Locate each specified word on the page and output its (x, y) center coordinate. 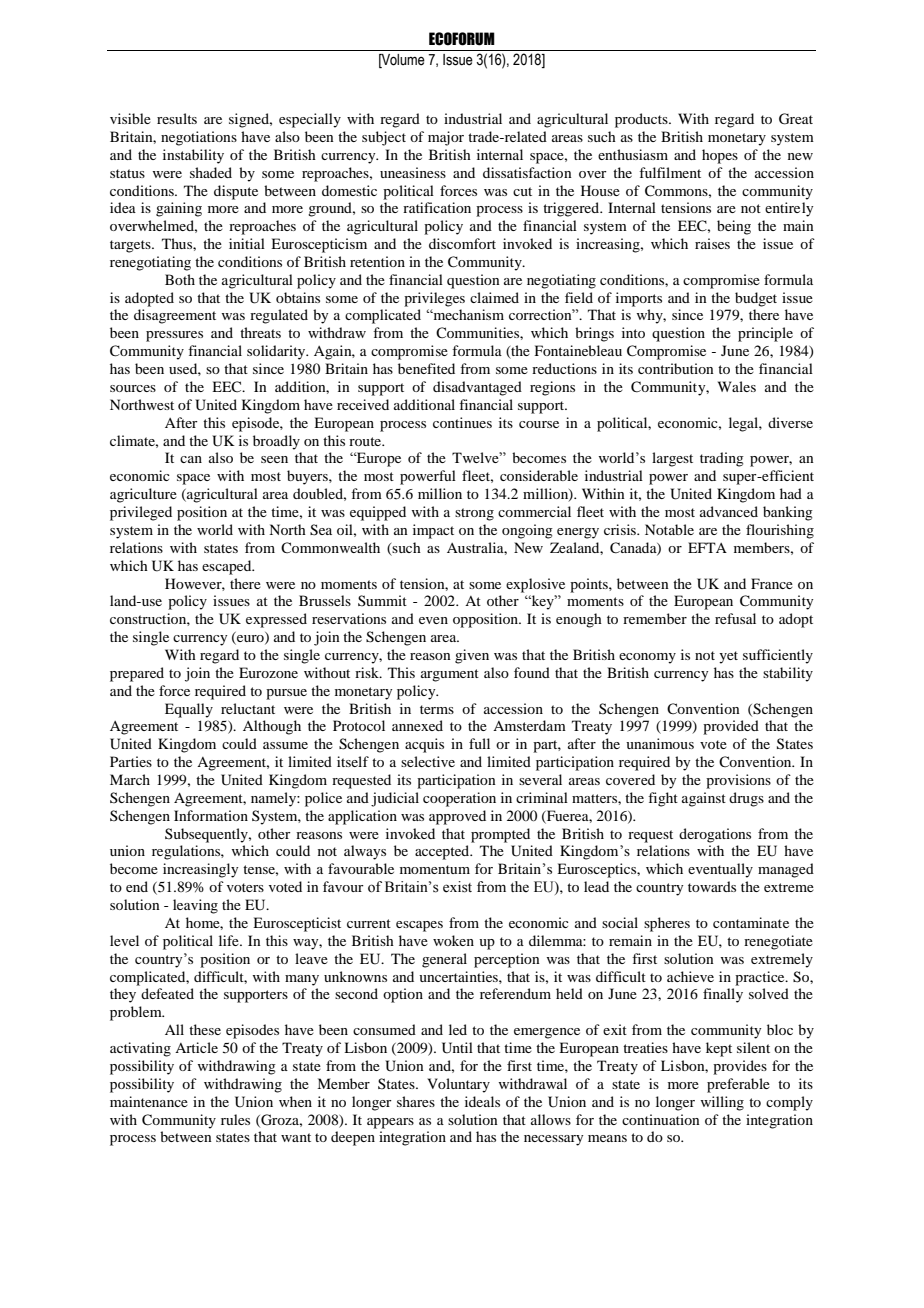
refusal (735, 618)
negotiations (199, 138)
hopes (720, 156)
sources (133, 388)
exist (457, 887)
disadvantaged (477, 388)
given (472, 656)
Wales (737, 386)
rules (235, 1119)
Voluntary (458, 1085)
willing (722, 1103)
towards (712, 886)
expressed (276, 620)
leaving (195, 906)
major (446, 138)
